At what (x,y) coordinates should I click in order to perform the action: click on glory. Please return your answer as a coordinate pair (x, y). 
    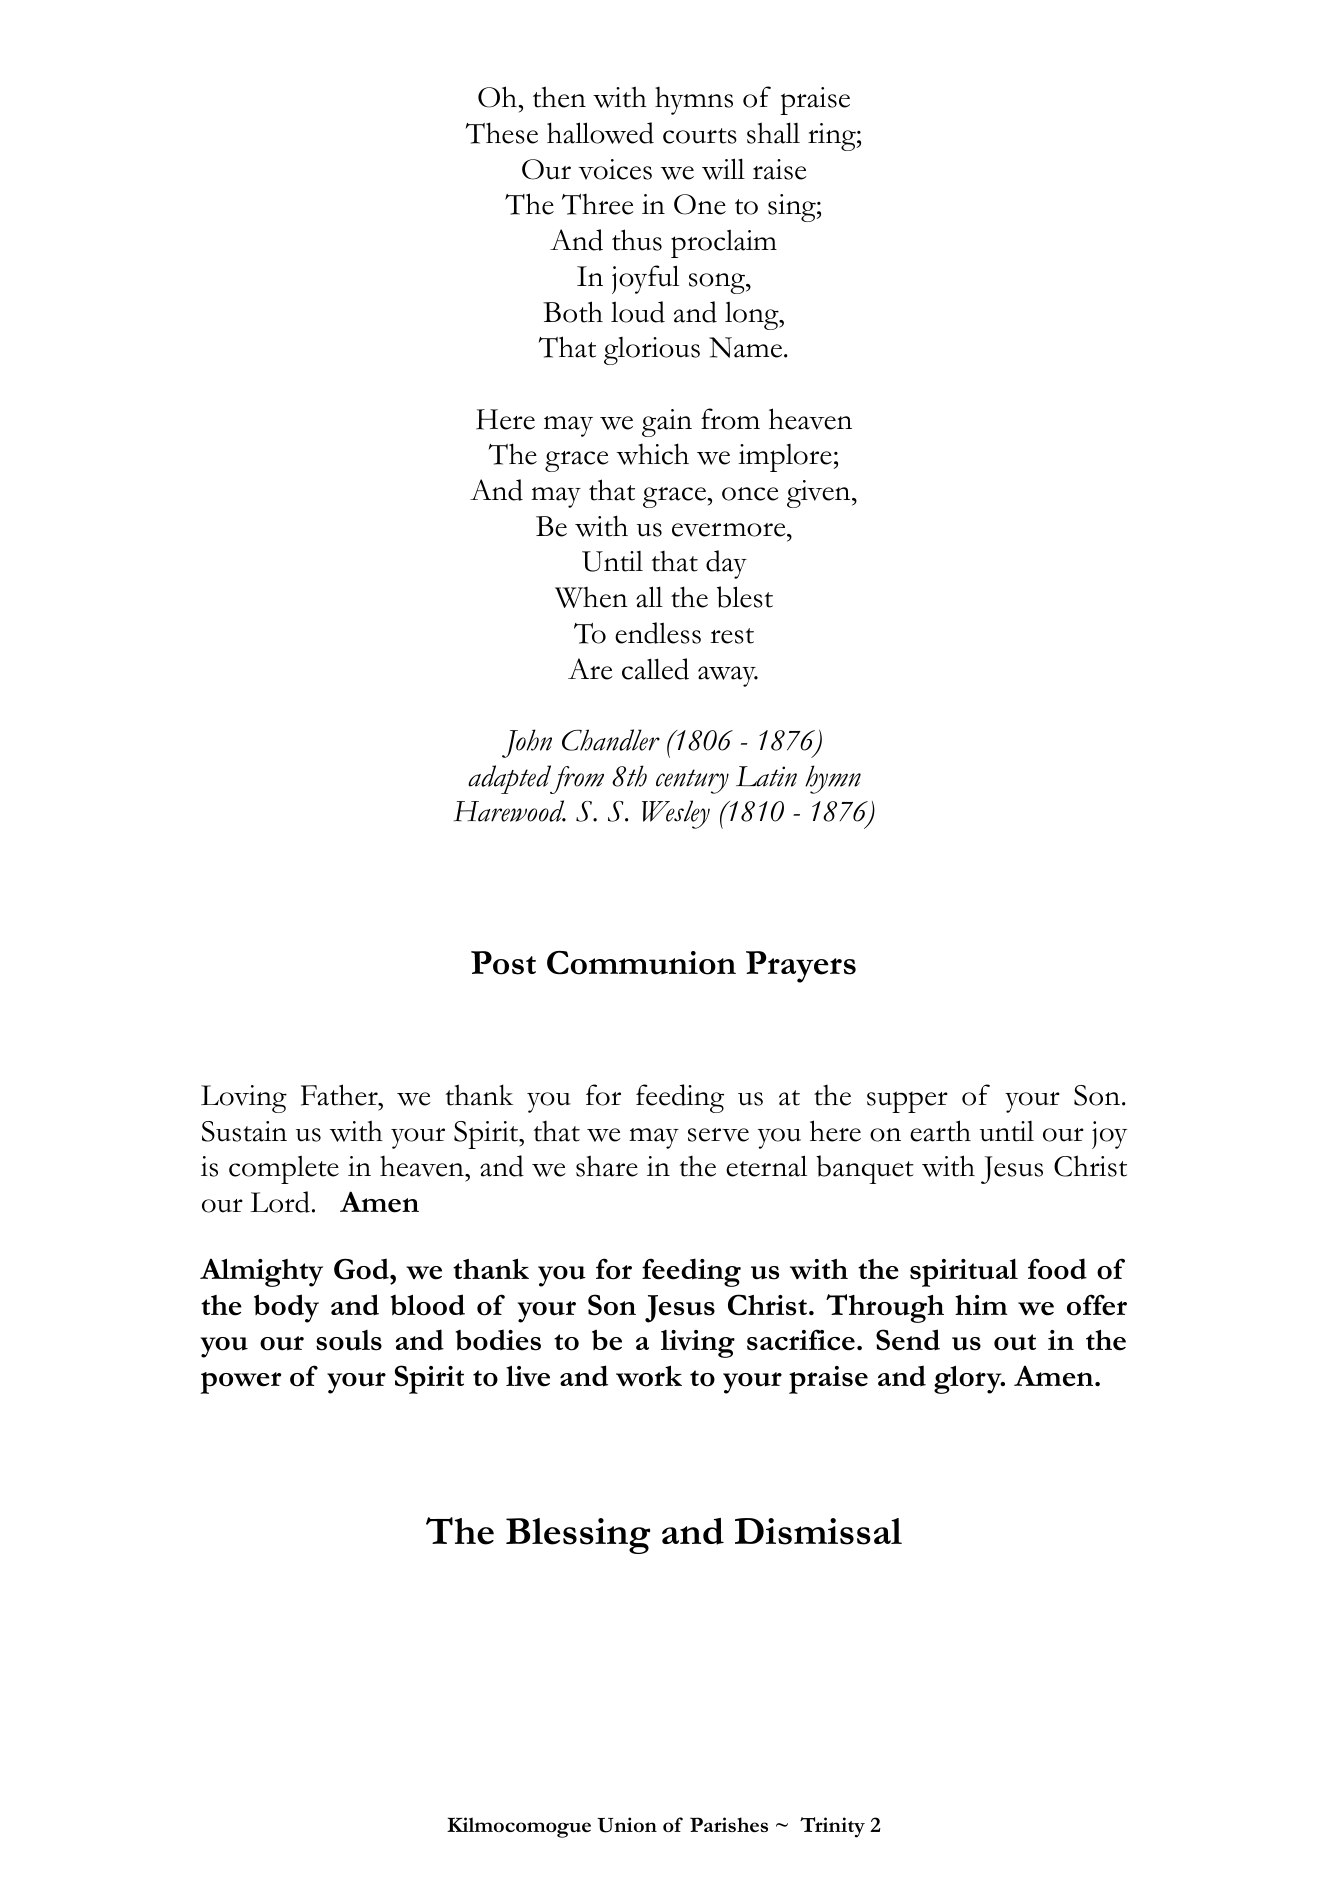
    Looking at the image, I should click on (969, 1379).
